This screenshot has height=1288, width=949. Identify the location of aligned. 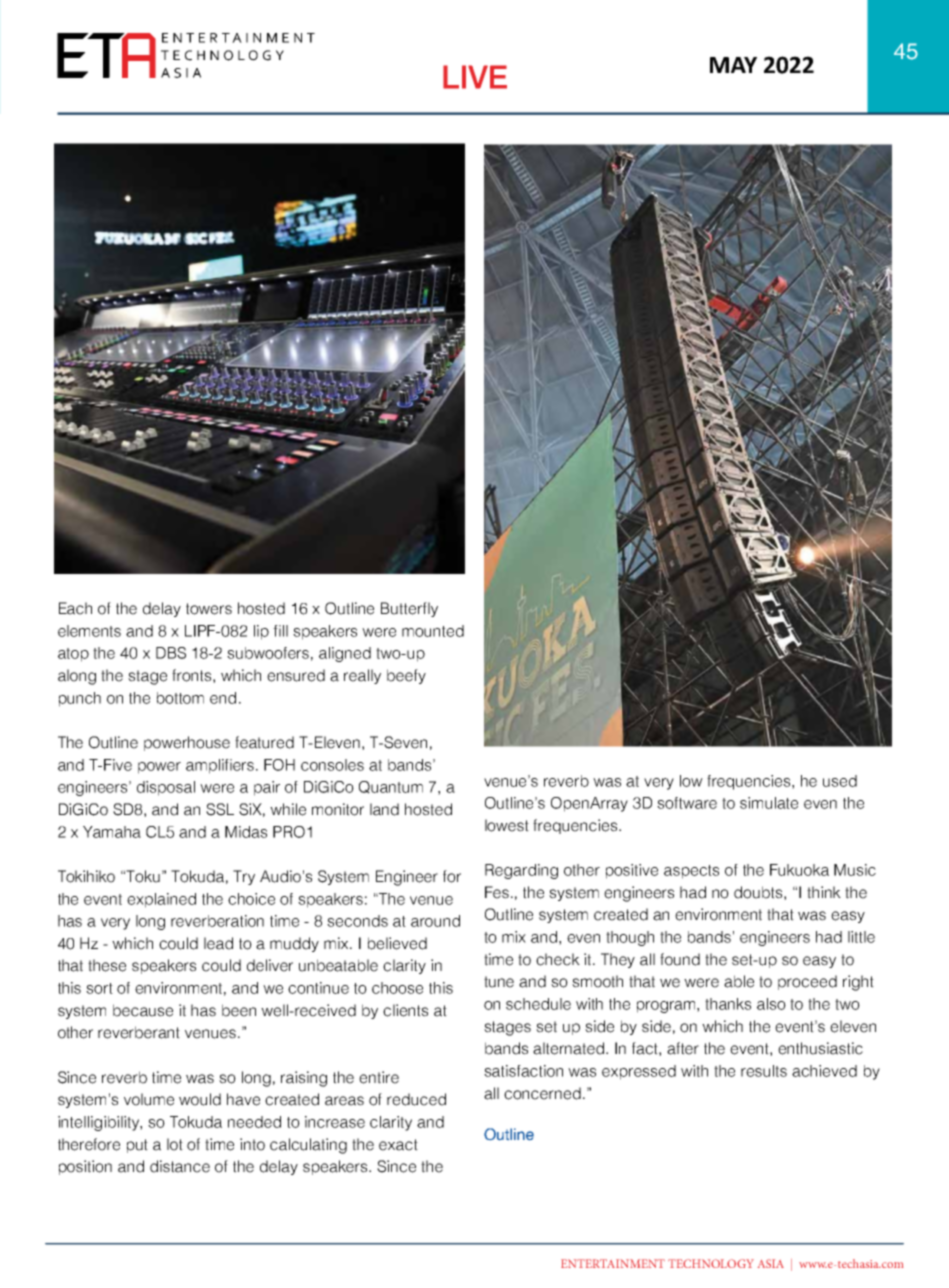
(345, 654).
